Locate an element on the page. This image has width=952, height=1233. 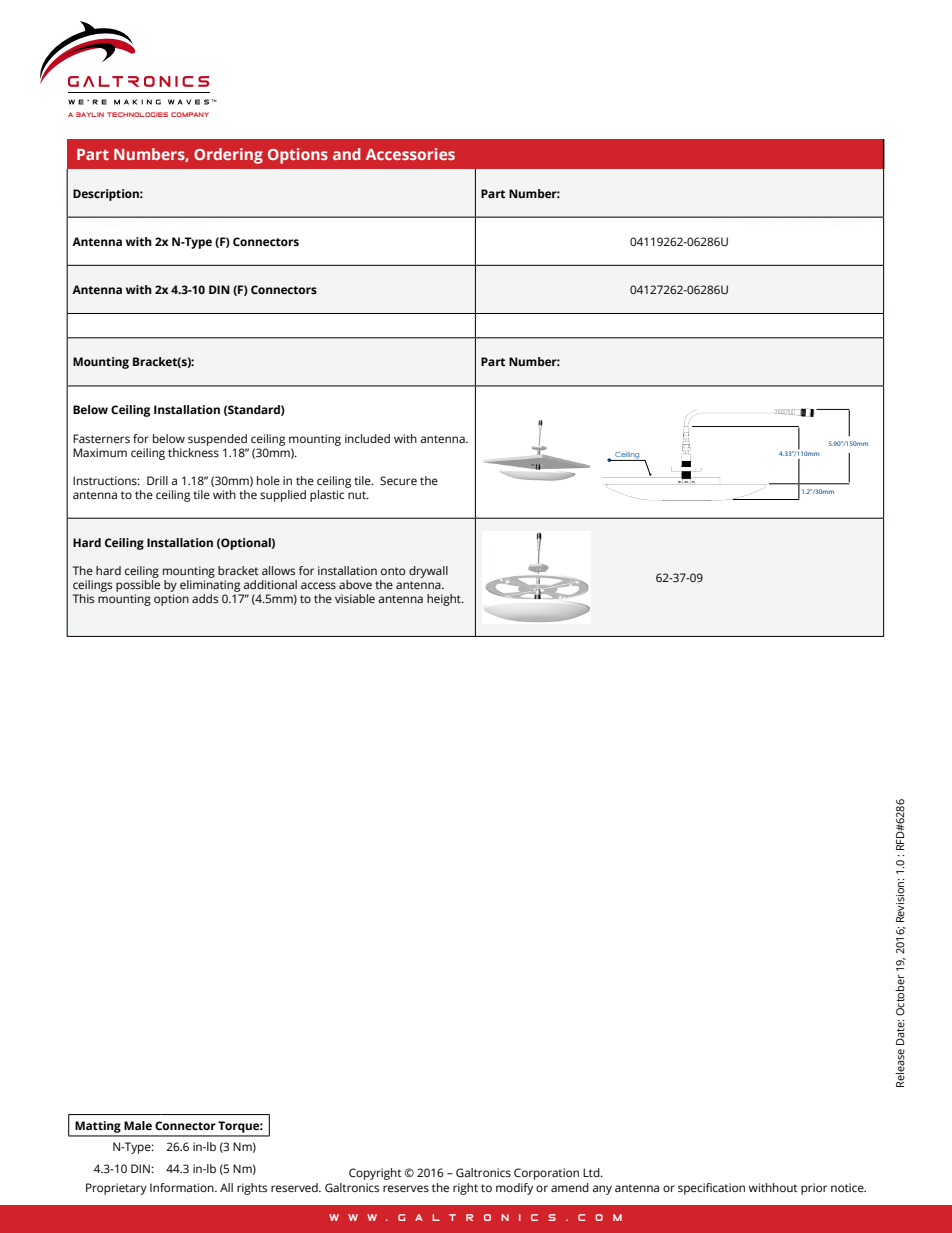
Secure is located at coordinates (398, 481).
